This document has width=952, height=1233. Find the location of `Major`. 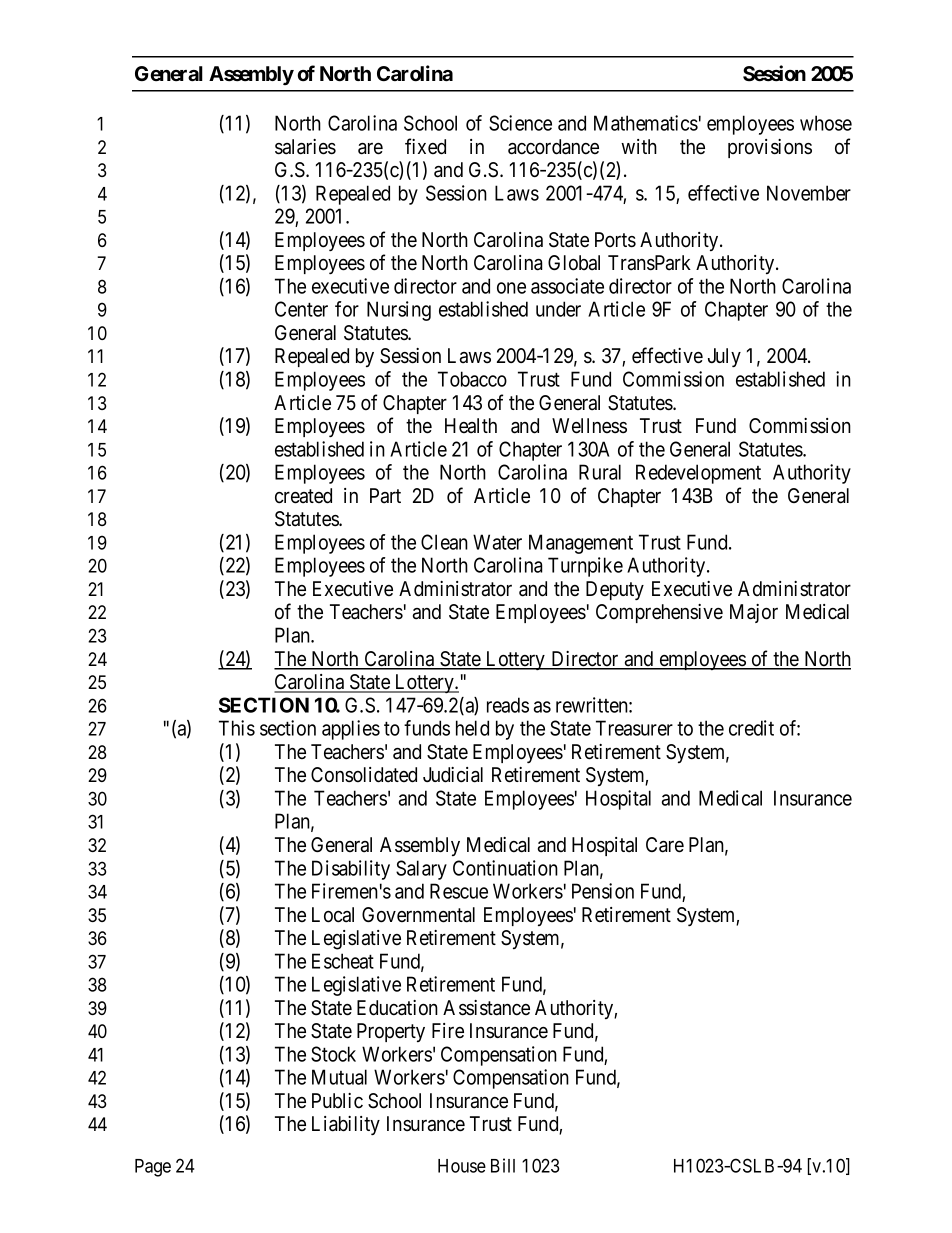

Major is located at coordinates (754, 613).
